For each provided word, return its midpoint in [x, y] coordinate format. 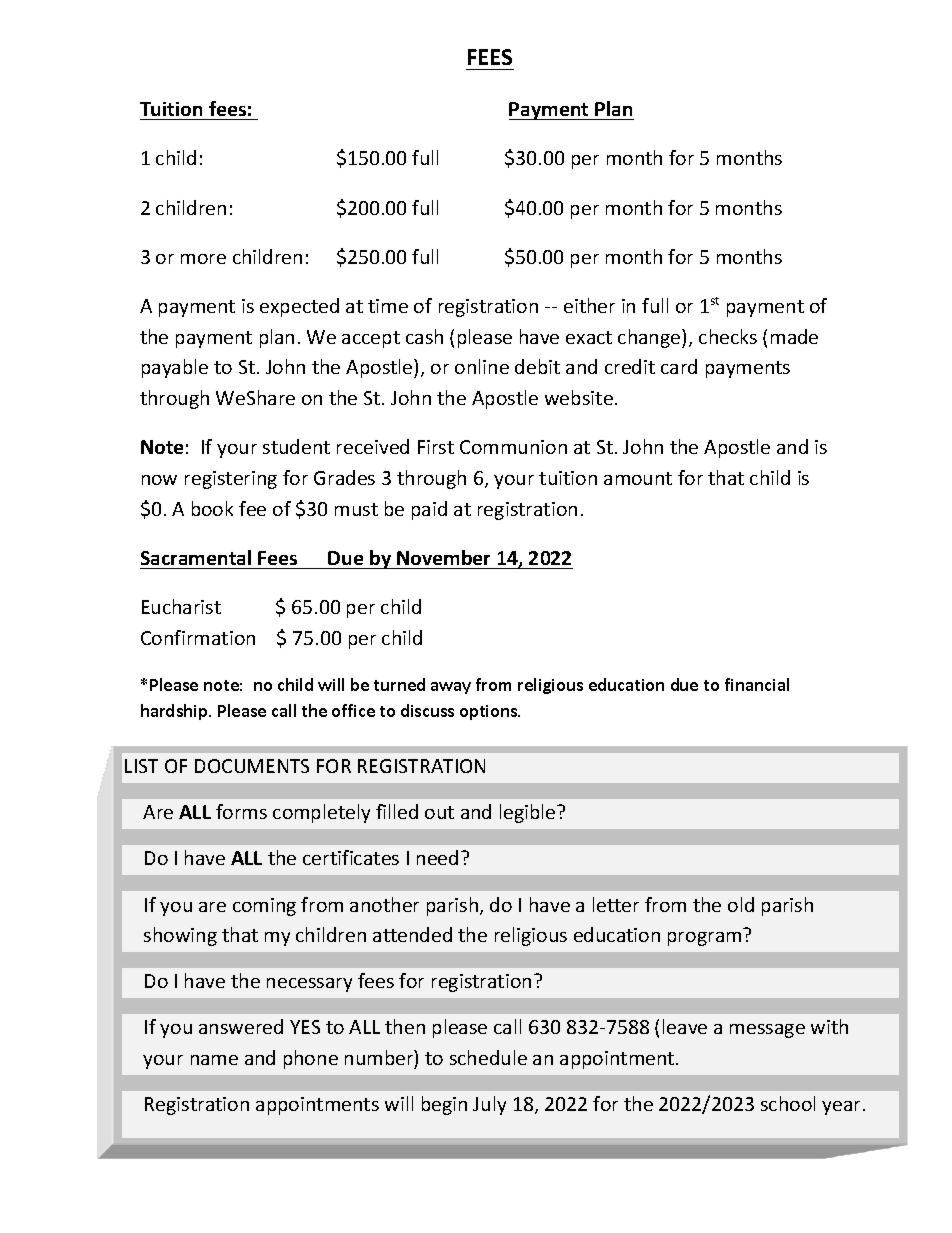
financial [757, 684]
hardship [175, 712]
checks [728, 336]
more [203, 259]
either [589, 305]
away [451, 688]
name [214, 1060]
